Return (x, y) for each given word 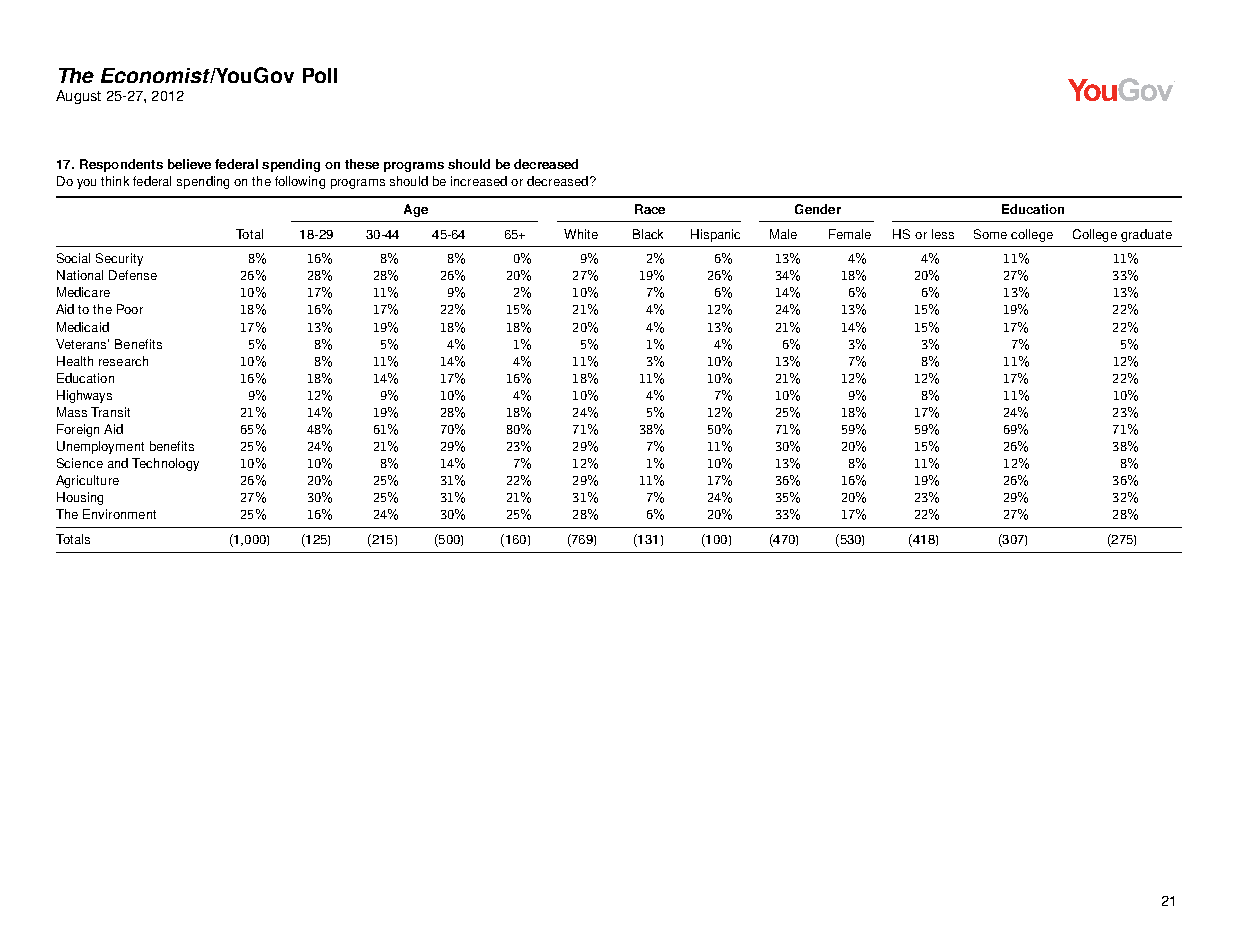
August (78, 97)
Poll (320, 75)
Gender (818, 209)
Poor (130, 309)
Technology (165, 464)
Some (990, 234)
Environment (119, 514)
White (581, 234)
